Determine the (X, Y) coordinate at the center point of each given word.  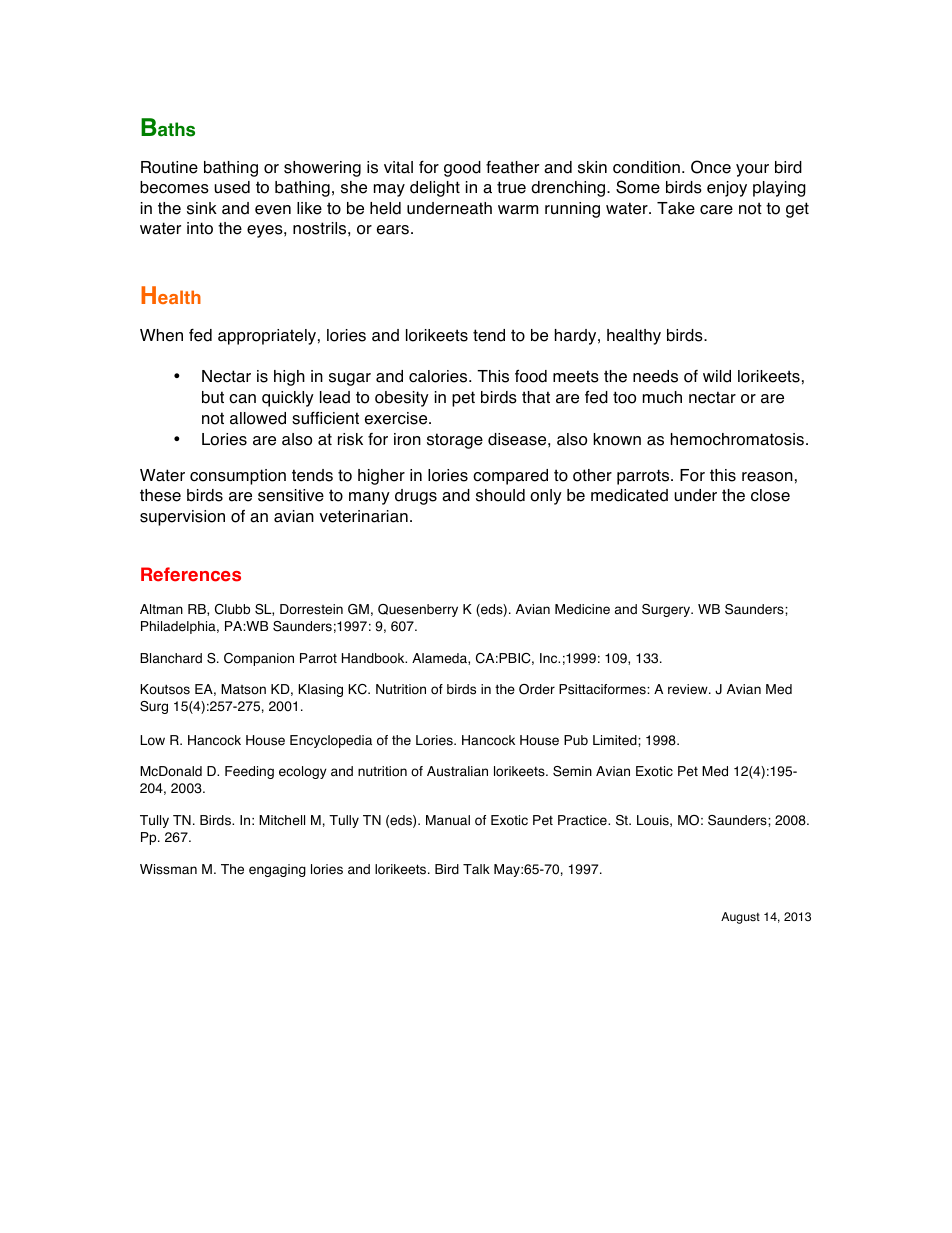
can (242, 399)
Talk (476, 869)
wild (717, 376)
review (689, 689)
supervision (182, 518)
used (232, 187)
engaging (277, 870)
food (531, 376)
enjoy (727, 189)
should (500, 495)
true (511, 187)
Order (537, 689)
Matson (243, 689)
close (770, 495)
